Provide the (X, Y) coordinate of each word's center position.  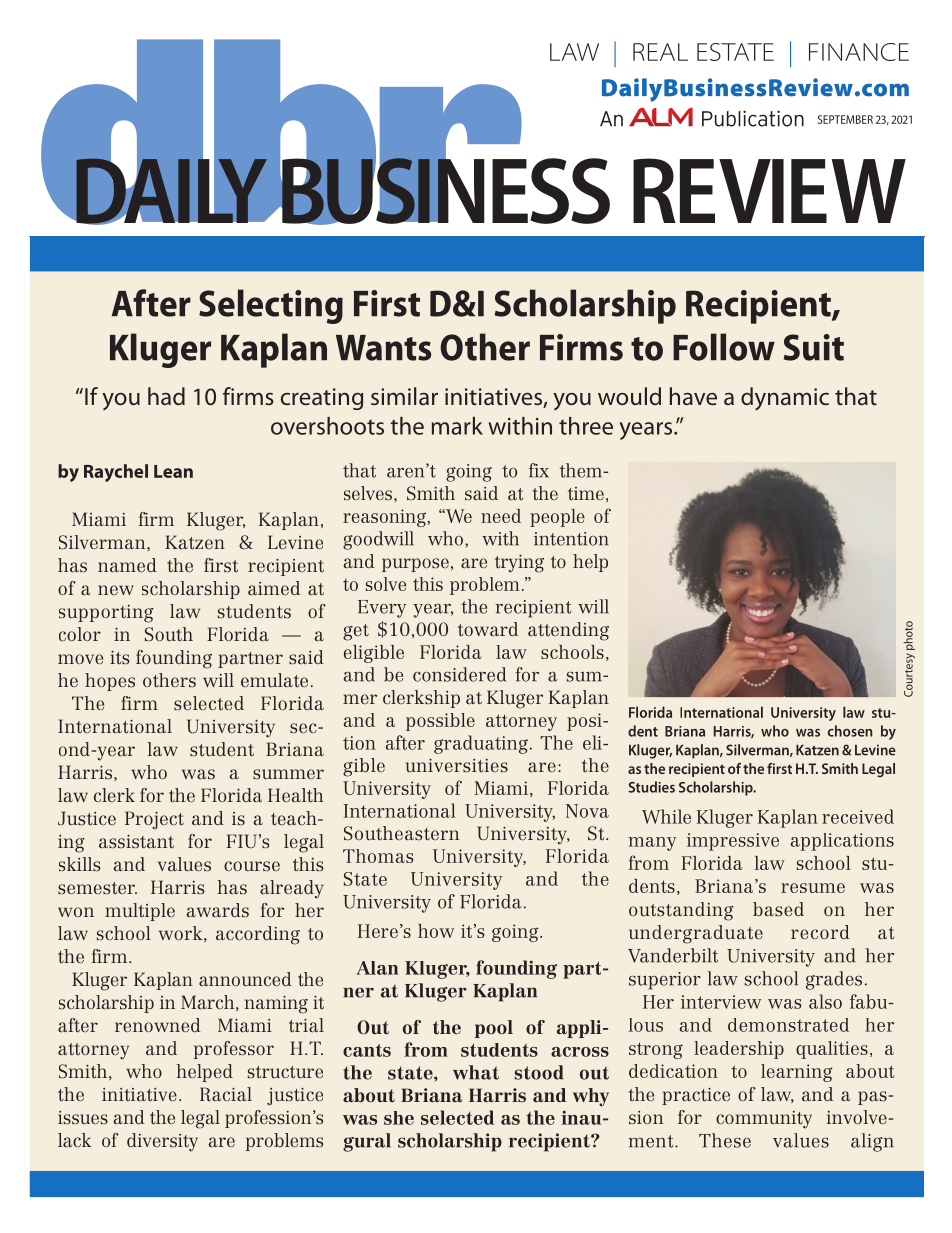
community (764, 1120)
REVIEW (769, 190)
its (120, 658)
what (476, 1072)
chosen (850, 731)
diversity (162, 1142)
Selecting (271, 306)
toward (488, 629)
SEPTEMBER (845, 119)
